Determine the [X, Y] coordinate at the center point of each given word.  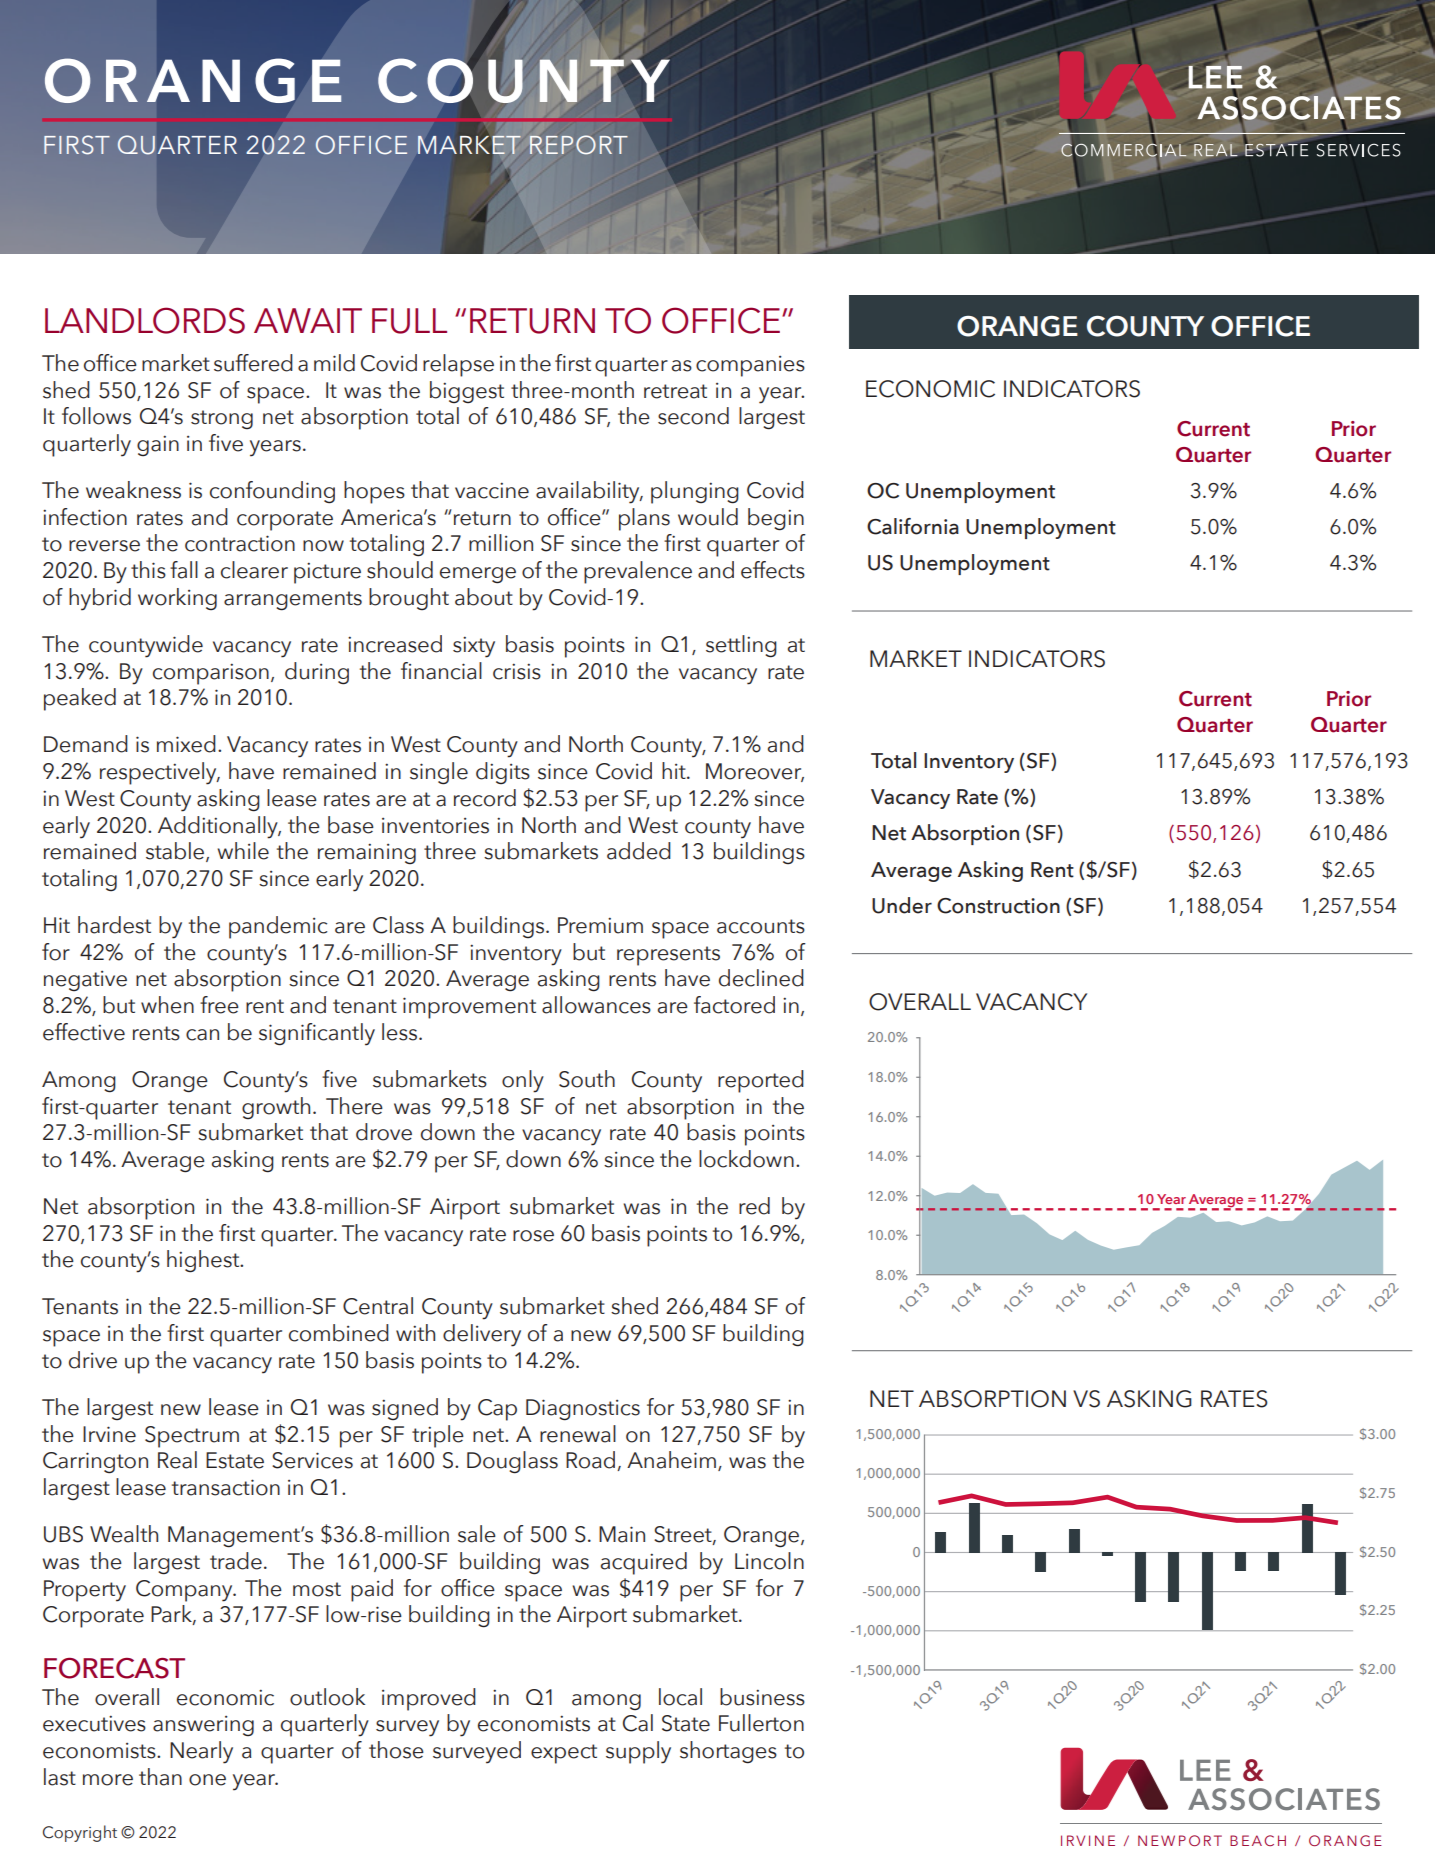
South [587, 1079]
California [913, 526]
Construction [998, 906]
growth [276, 1108]
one [207, 1780]
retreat [675, 391]
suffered [253, 363]
